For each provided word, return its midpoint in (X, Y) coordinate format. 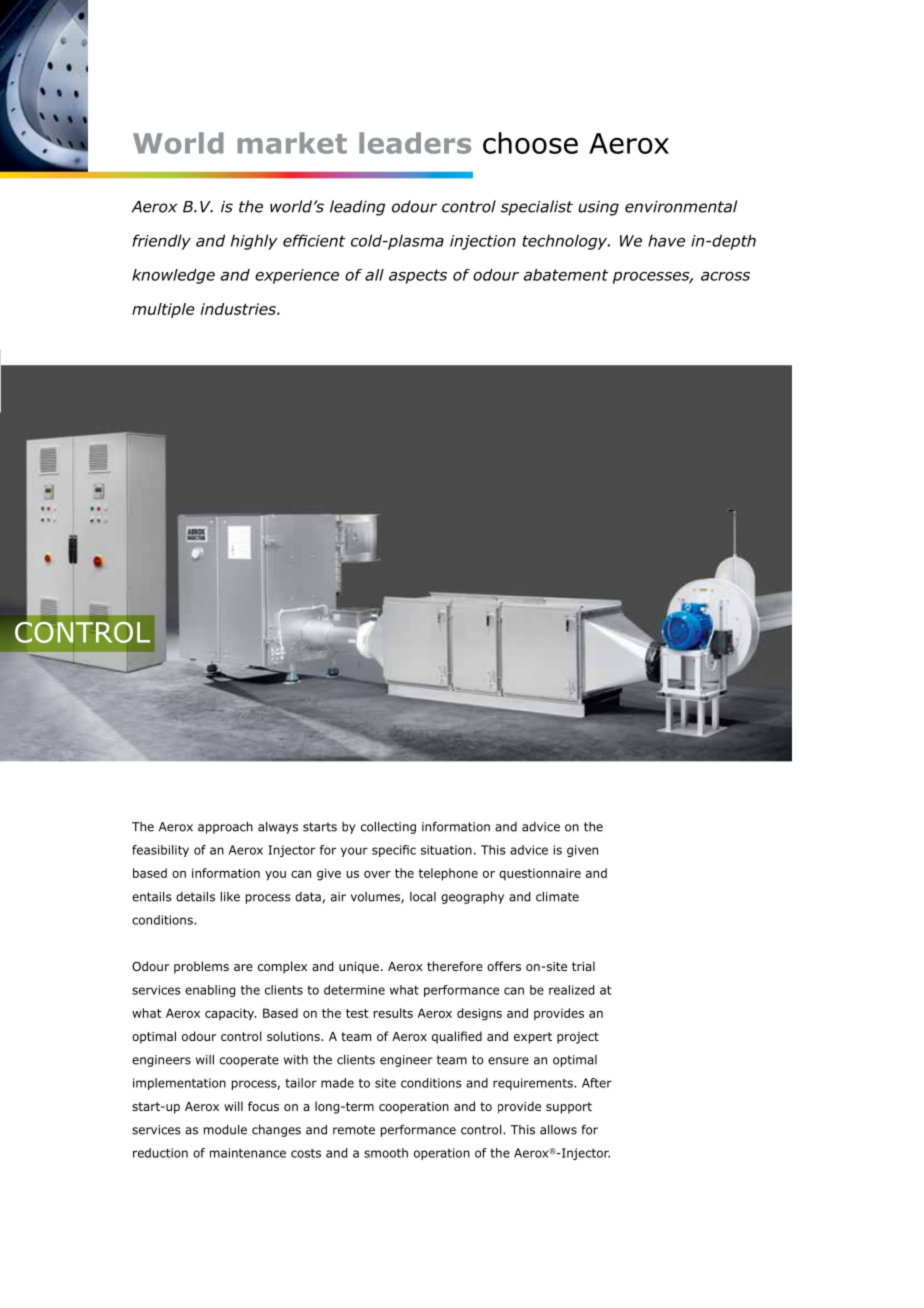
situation (446, 850)
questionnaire (540, 874)
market (292, 143)
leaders (415, 143)
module (225, 1130)
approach (225, 828)
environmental (681, 206)
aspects (418, 276)
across (725, 276)
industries (239, 309)
